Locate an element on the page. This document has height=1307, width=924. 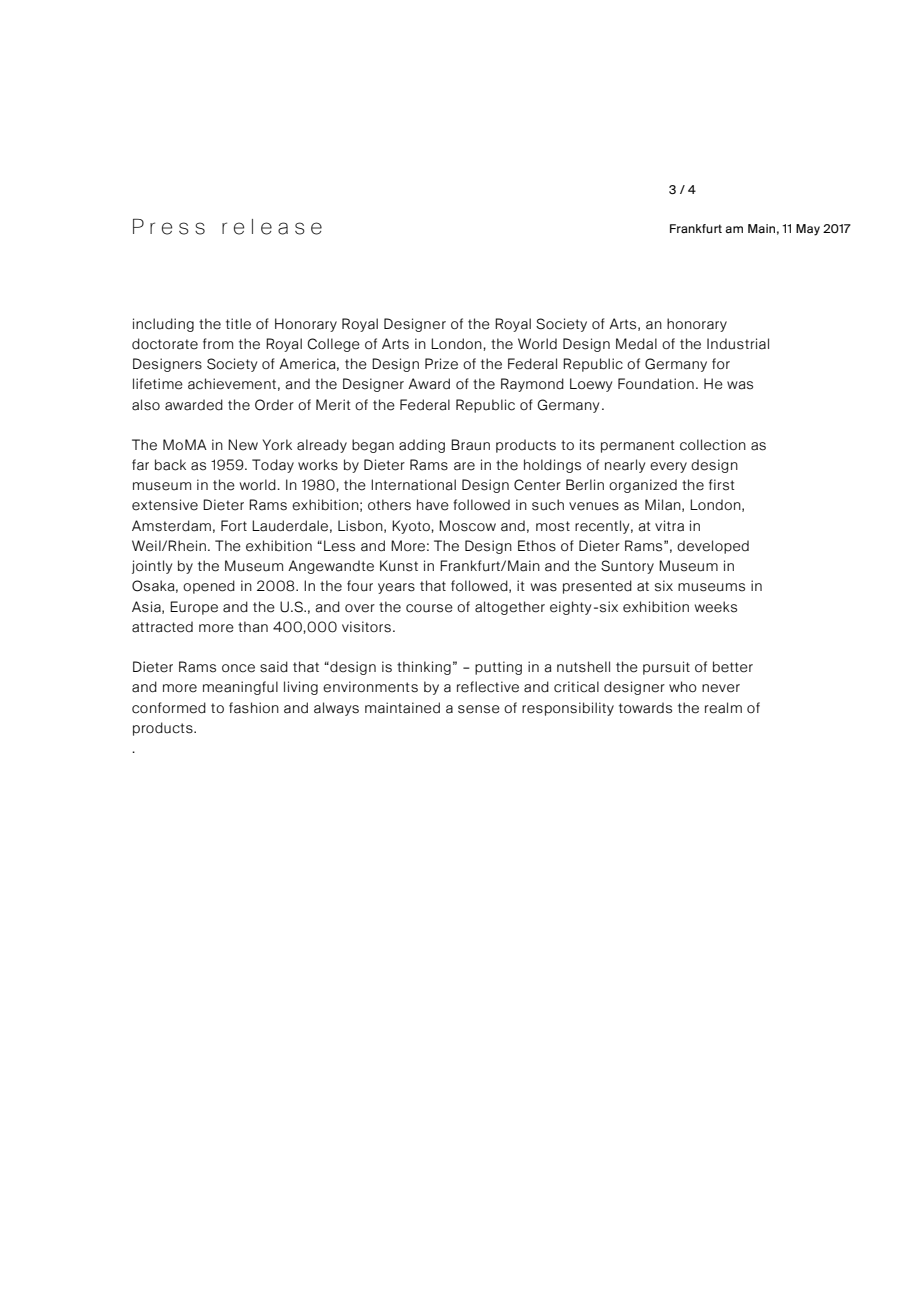
meaningful is located at coordinates (240, 688).
